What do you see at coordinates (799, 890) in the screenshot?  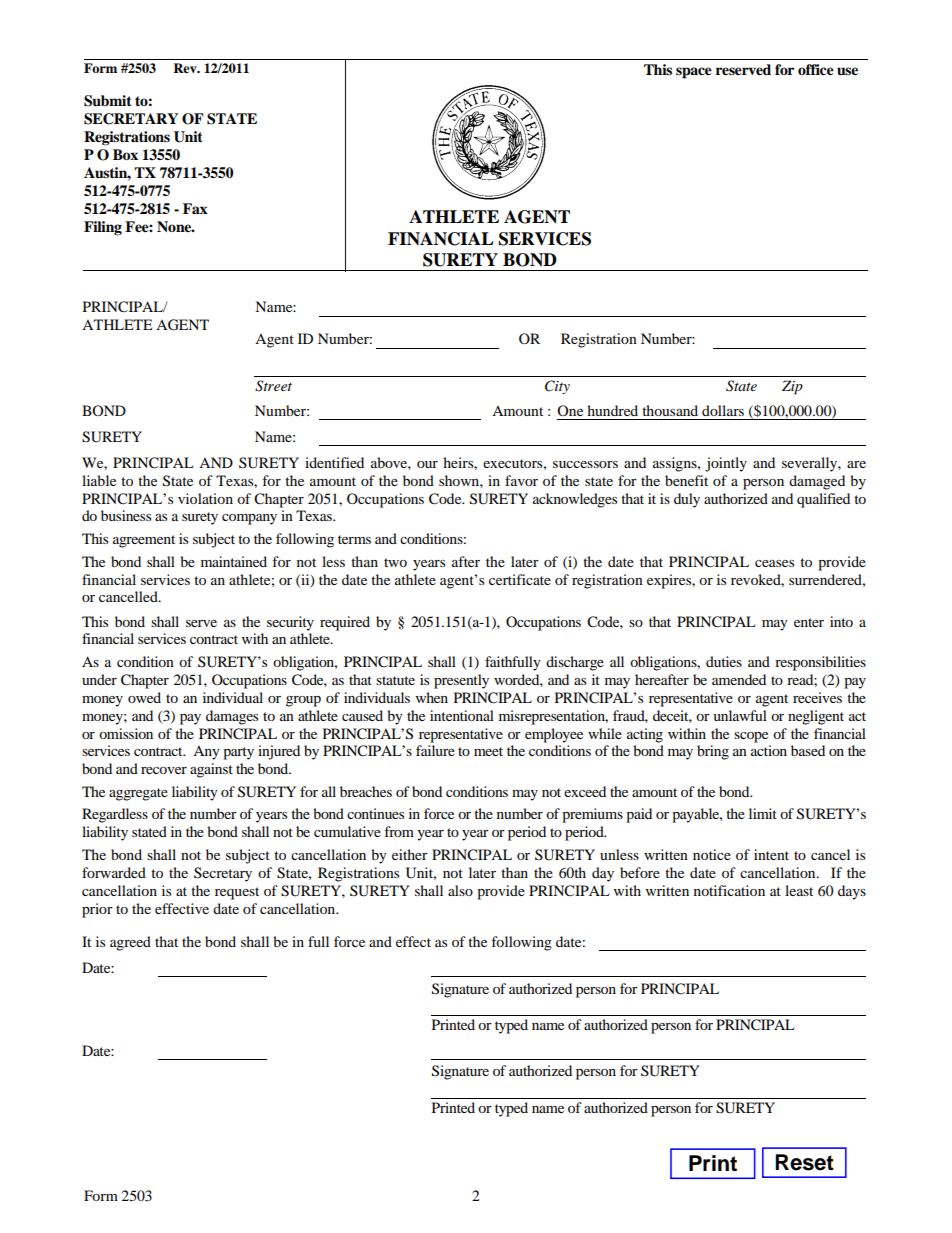 I see `least` at bounding box center [799, 890].
